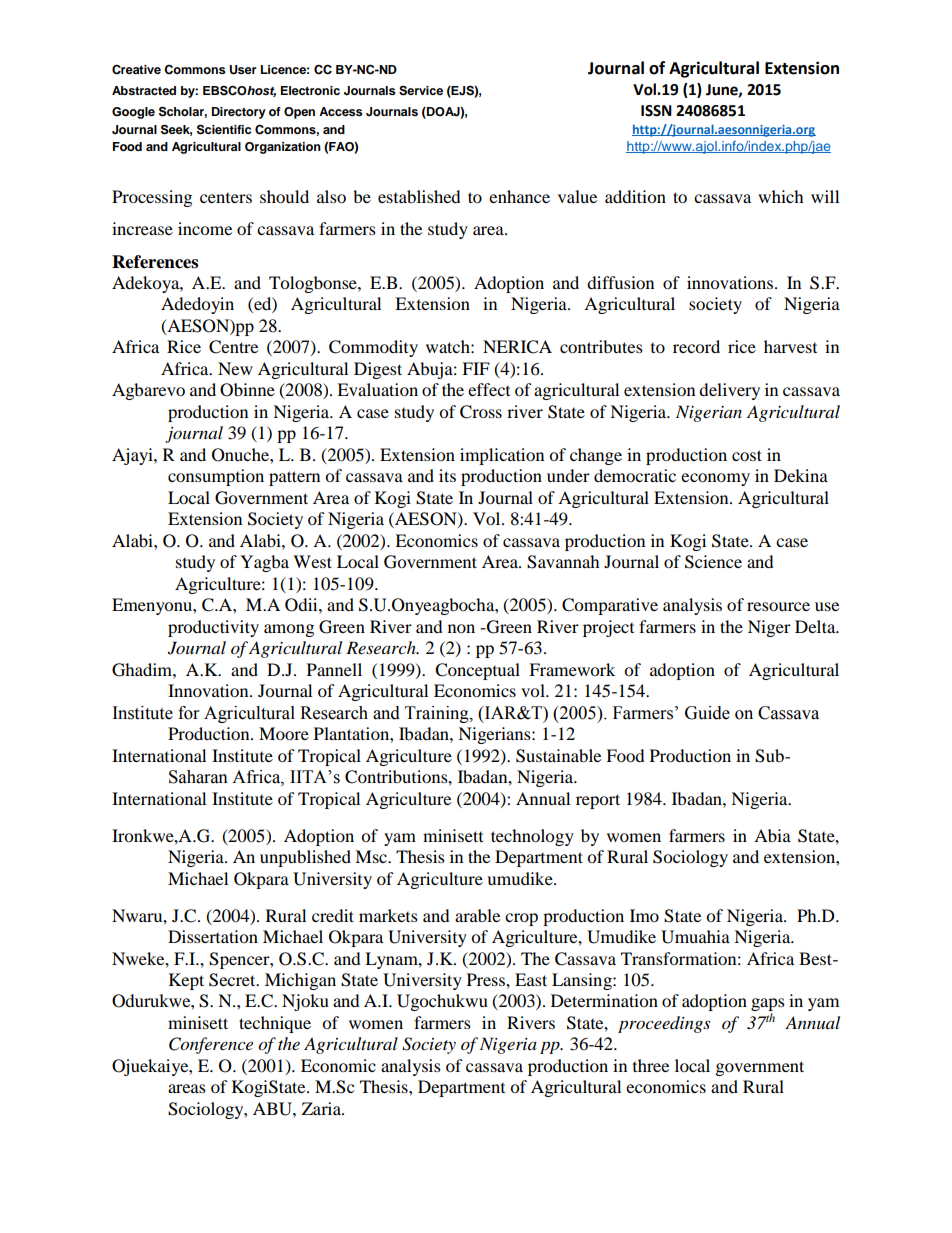 The image size is (952, 1233). I want to click on consumption, so click(216, 477).
